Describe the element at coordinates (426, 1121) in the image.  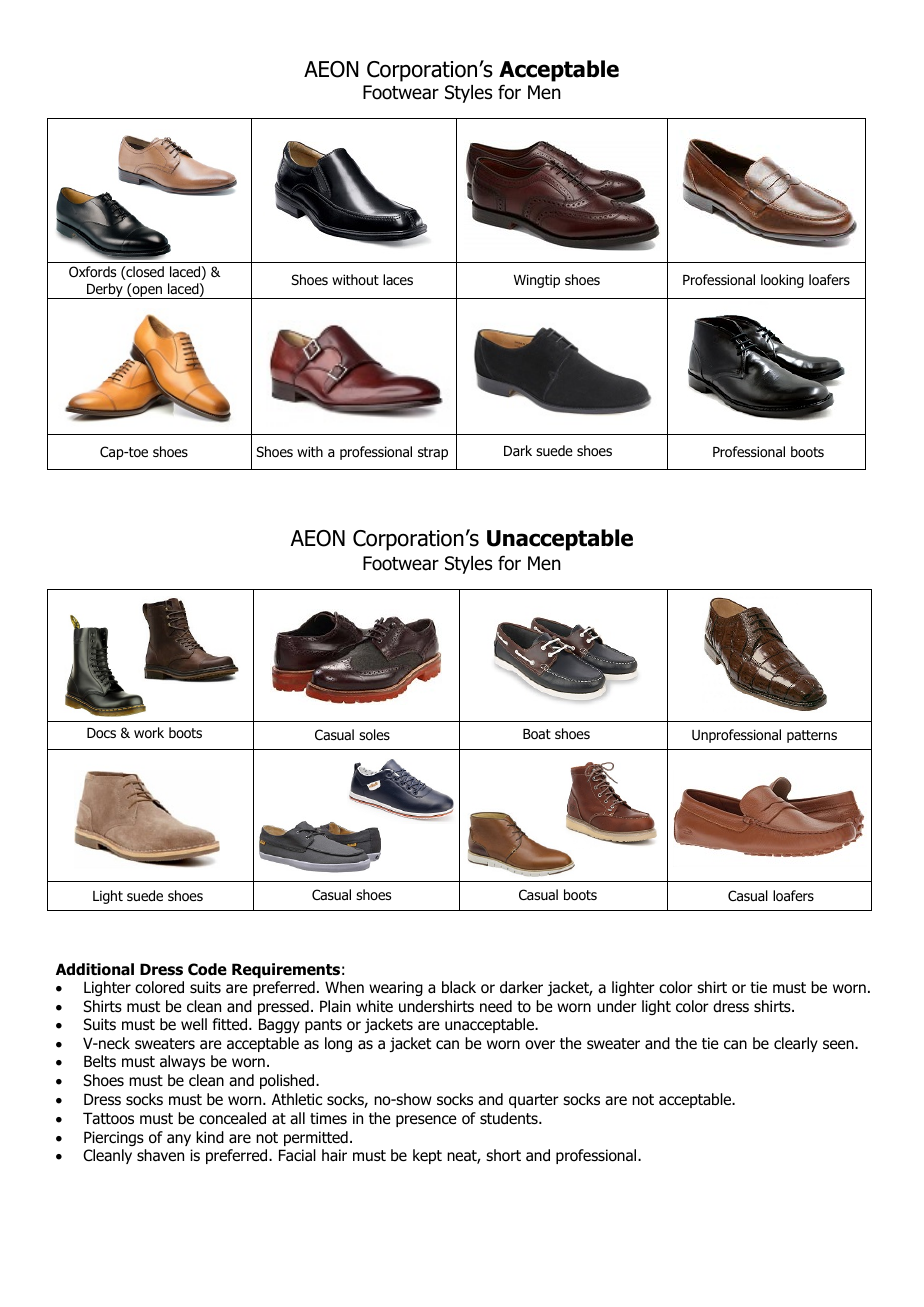
I see `presence` at that location.
